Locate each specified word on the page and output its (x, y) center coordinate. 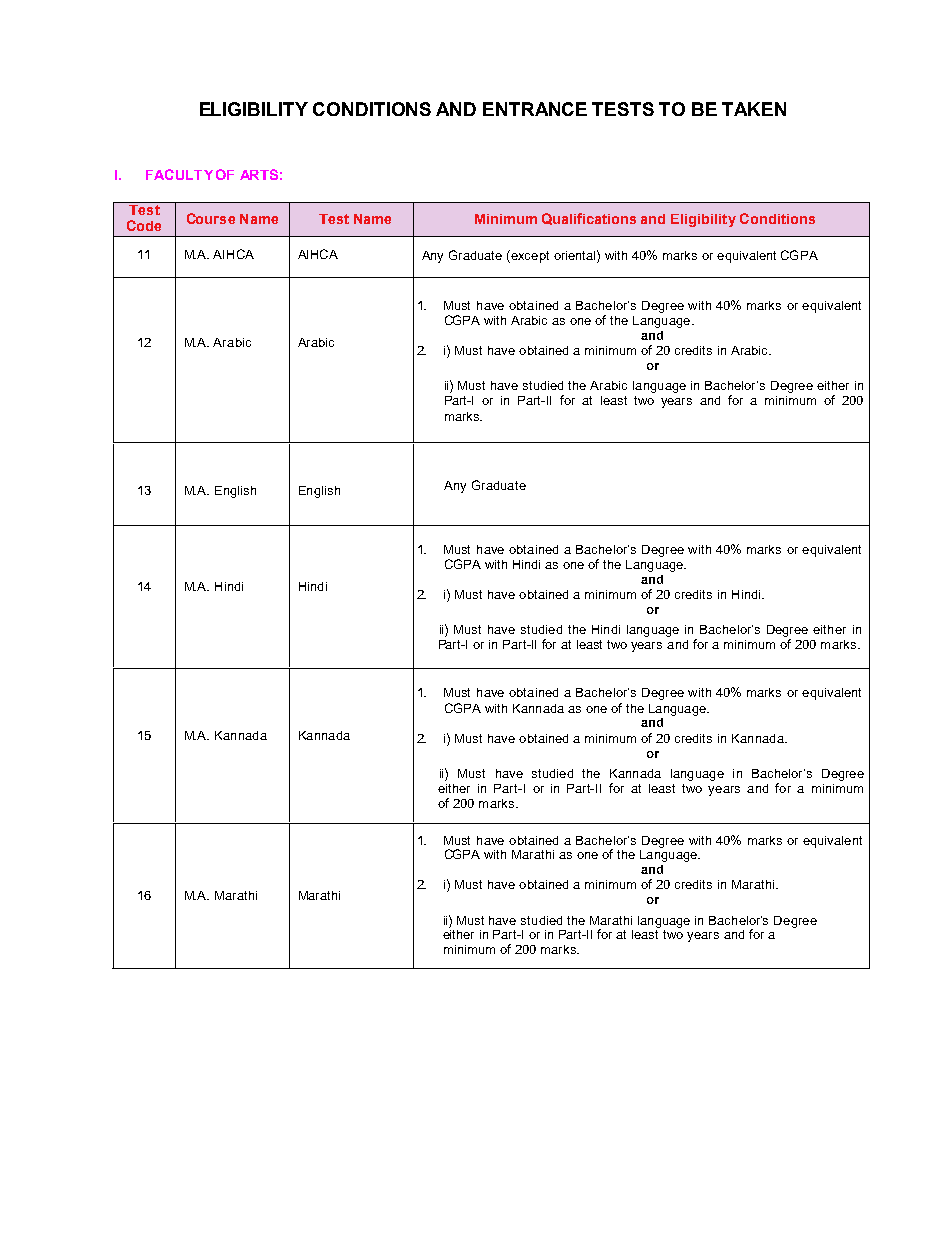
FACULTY (179, 174)
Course (211, 218)
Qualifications (589, 219)
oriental (576, 255)
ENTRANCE (535, 109)
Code (144, 225)
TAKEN (754, 109)
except (529, 256)
